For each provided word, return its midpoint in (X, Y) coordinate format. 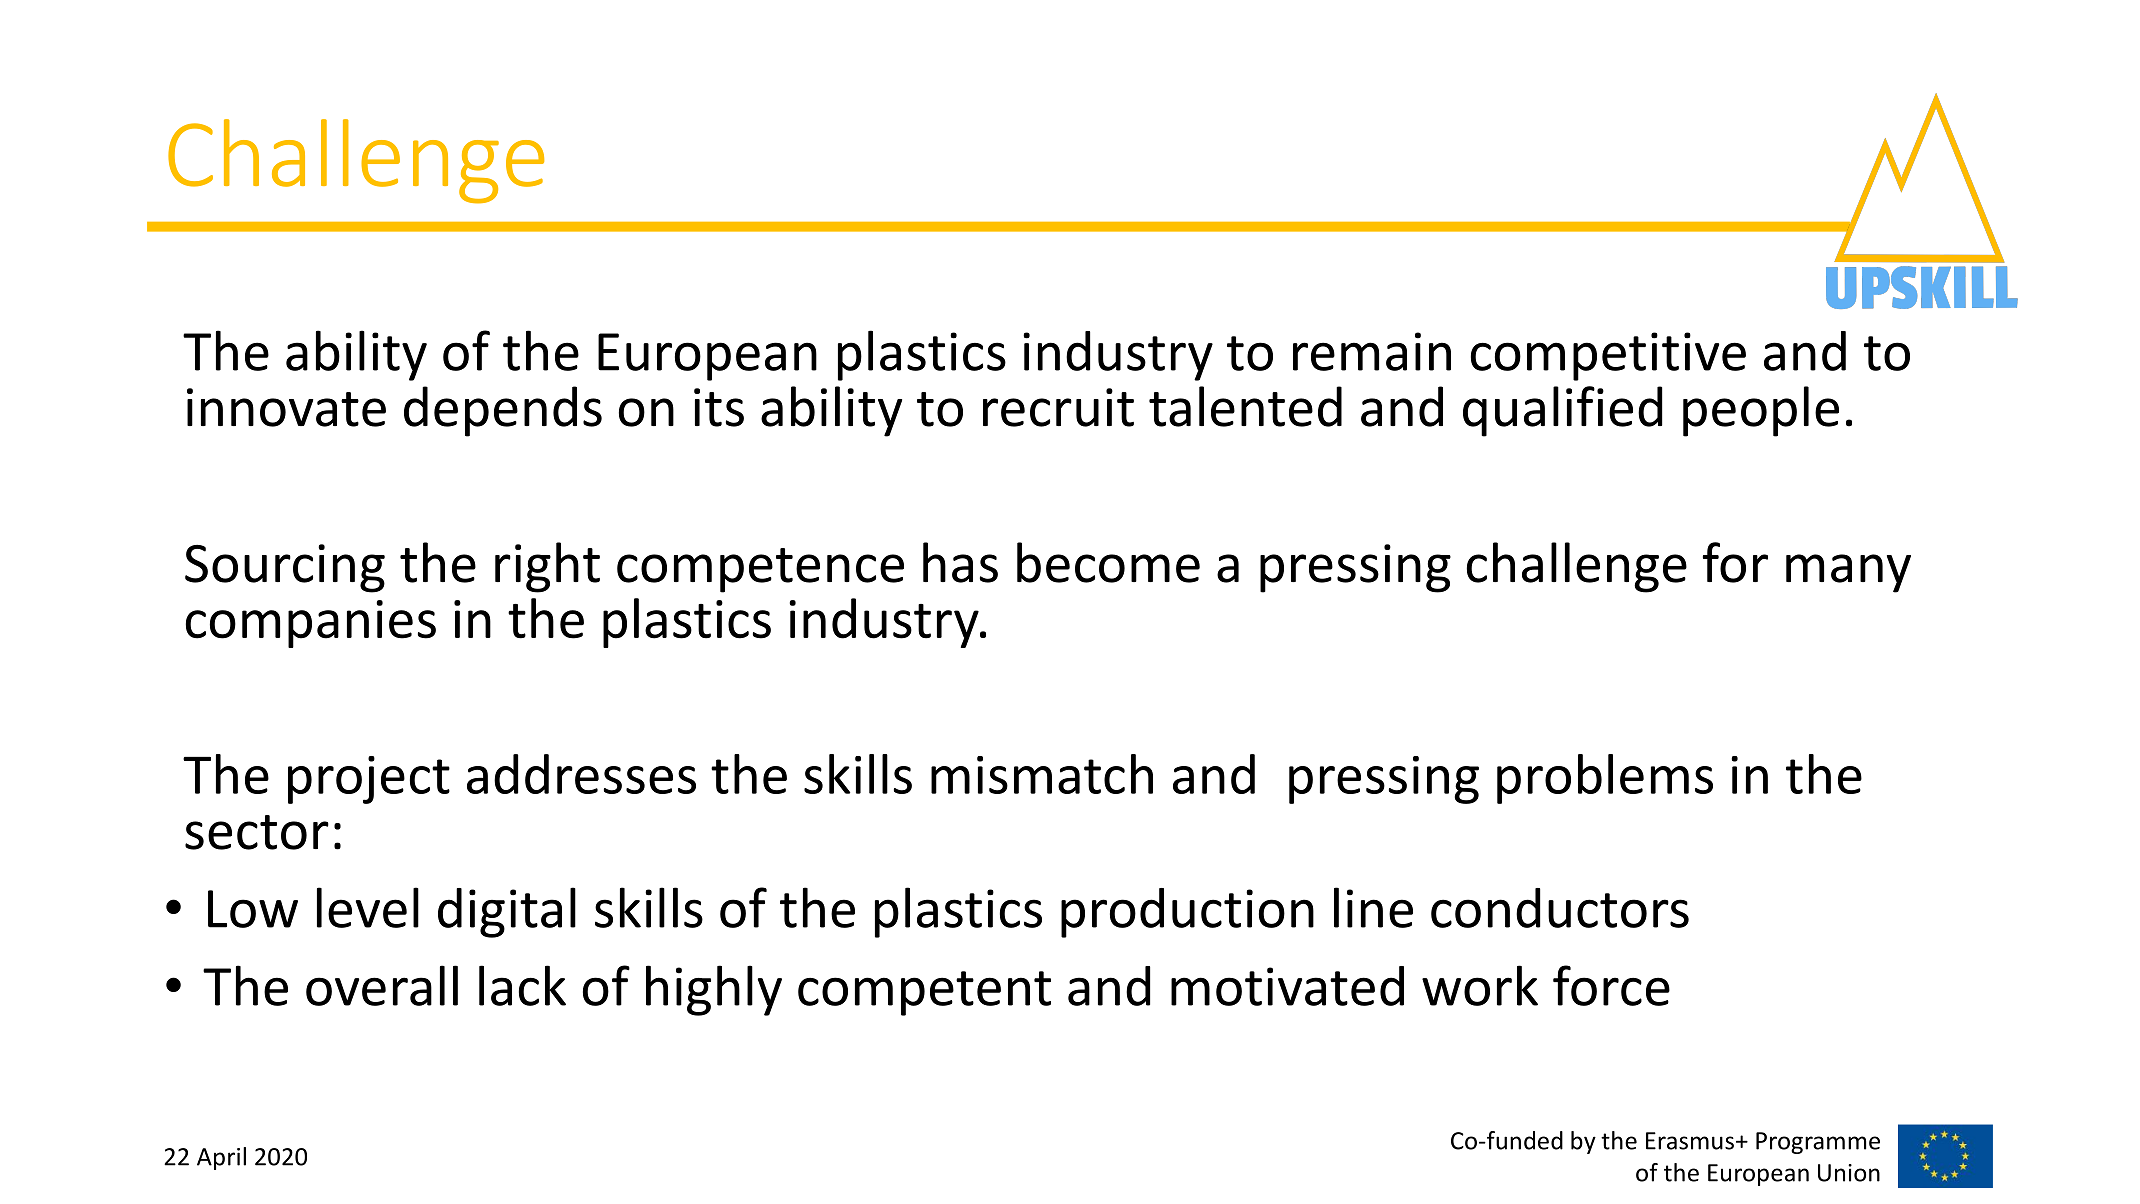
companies (310, 624)
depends (503, 411)
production (1187, 913)
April (221, 1158)
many (1848, 573)
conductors (1560, 908)
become (1108, 562)
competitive (1608, 356)
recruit (1058, 407)
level (368, 907)
